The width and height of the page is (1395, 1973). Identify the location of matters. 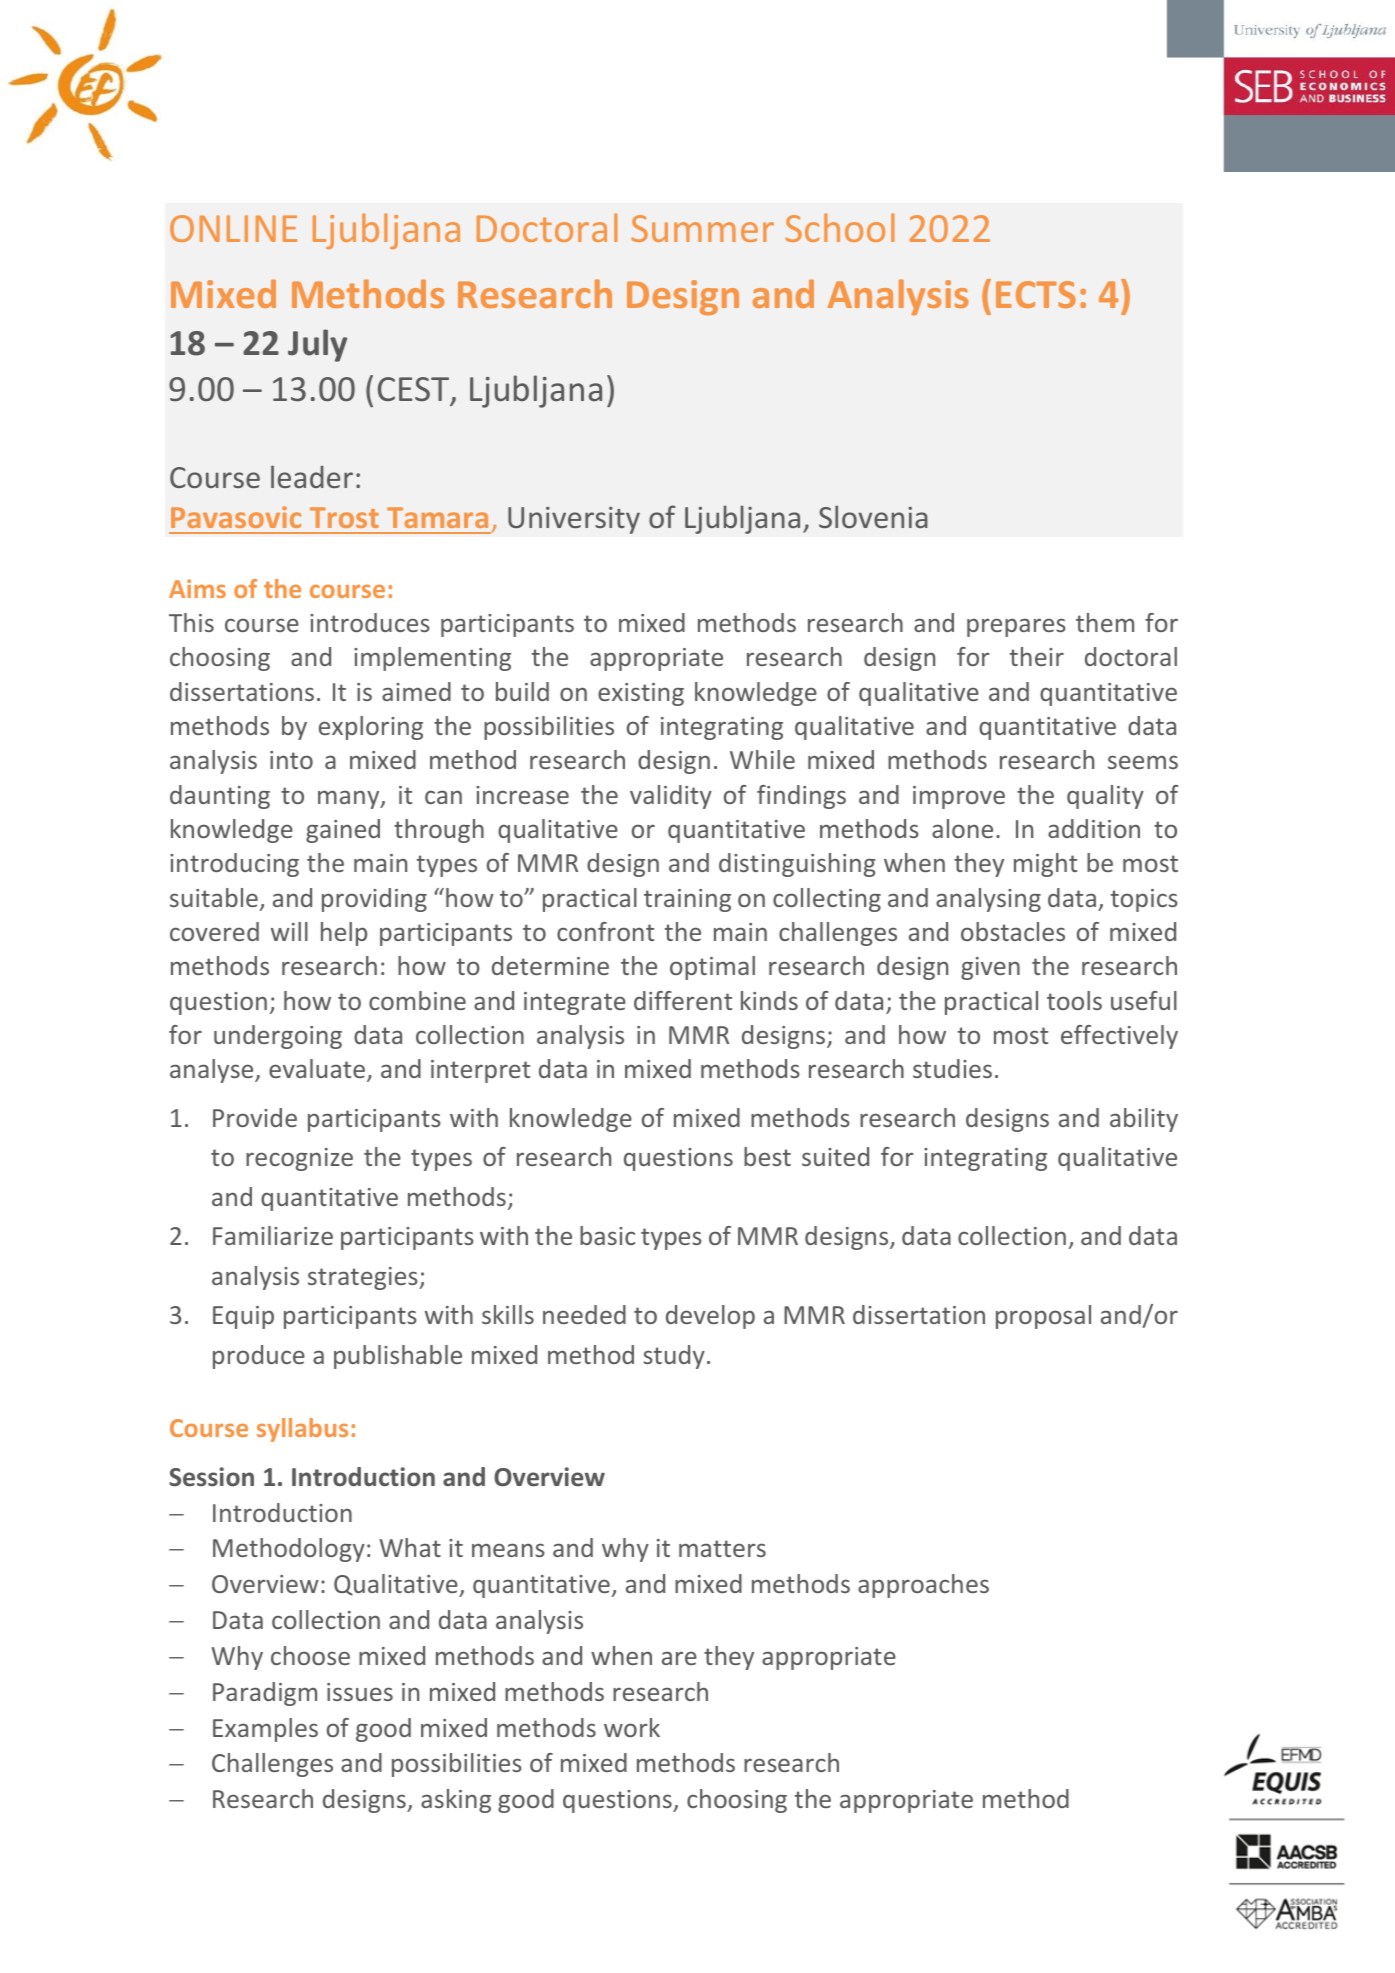
(722, 1548).
